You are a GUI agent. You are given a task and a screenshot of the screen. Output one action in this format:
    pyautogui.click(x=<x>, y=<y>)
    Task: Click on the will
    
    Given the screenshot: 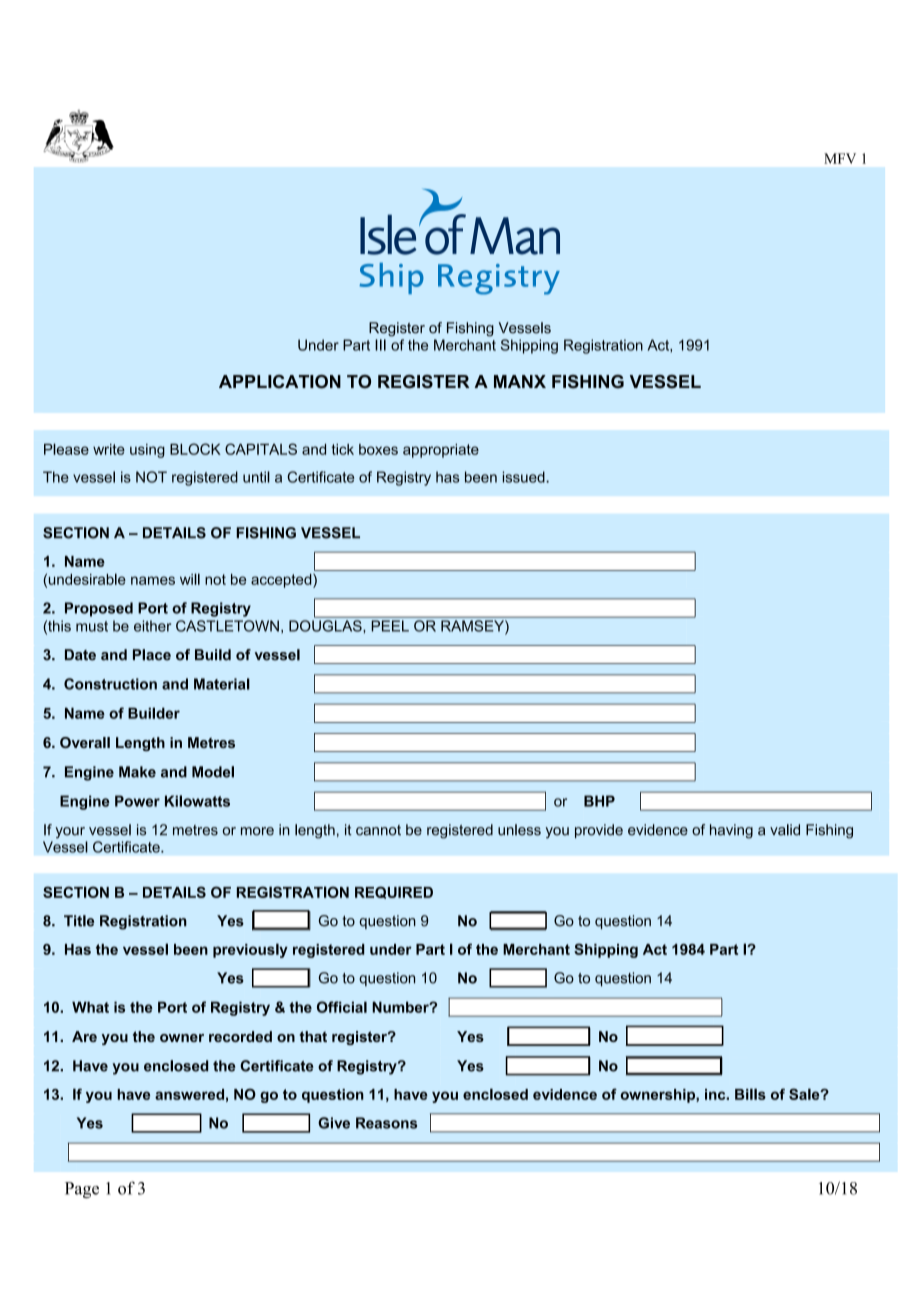 What is the action you would take?
    pyautogui.click(x=190, y=579)
